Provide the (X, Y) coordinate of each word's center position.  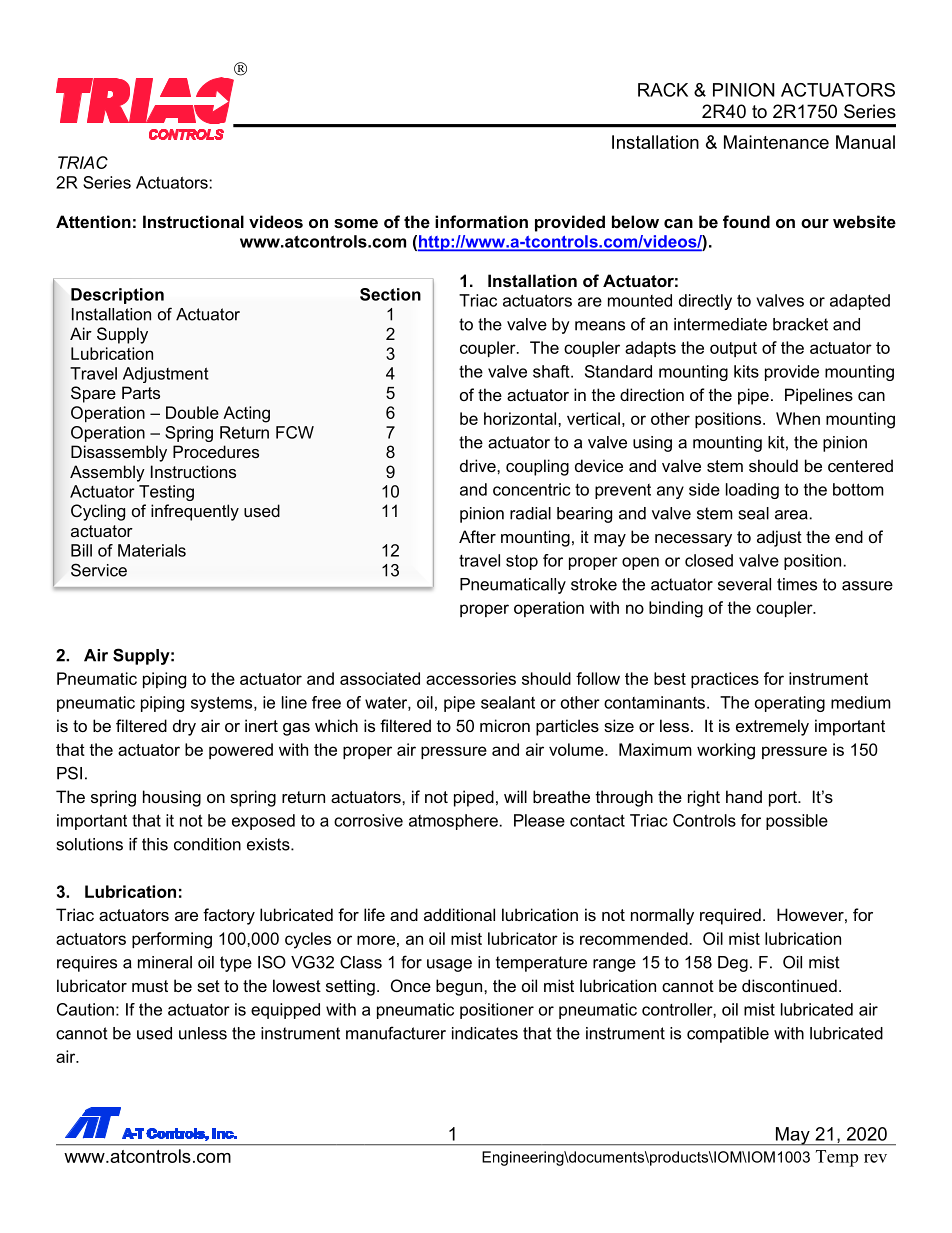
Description (117, 296)
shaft (552, 371)
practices (725, 680)
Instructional (193, 221)
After (477, 536)
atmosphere (453, 822)
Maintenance (776, 142)
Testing (166, 493)
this (155, 844)
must (150, 986)
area (791, 515)
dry (184, 727)
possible (797, 822)
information (481, 221)
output (733, 349)
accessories (471, 678)
